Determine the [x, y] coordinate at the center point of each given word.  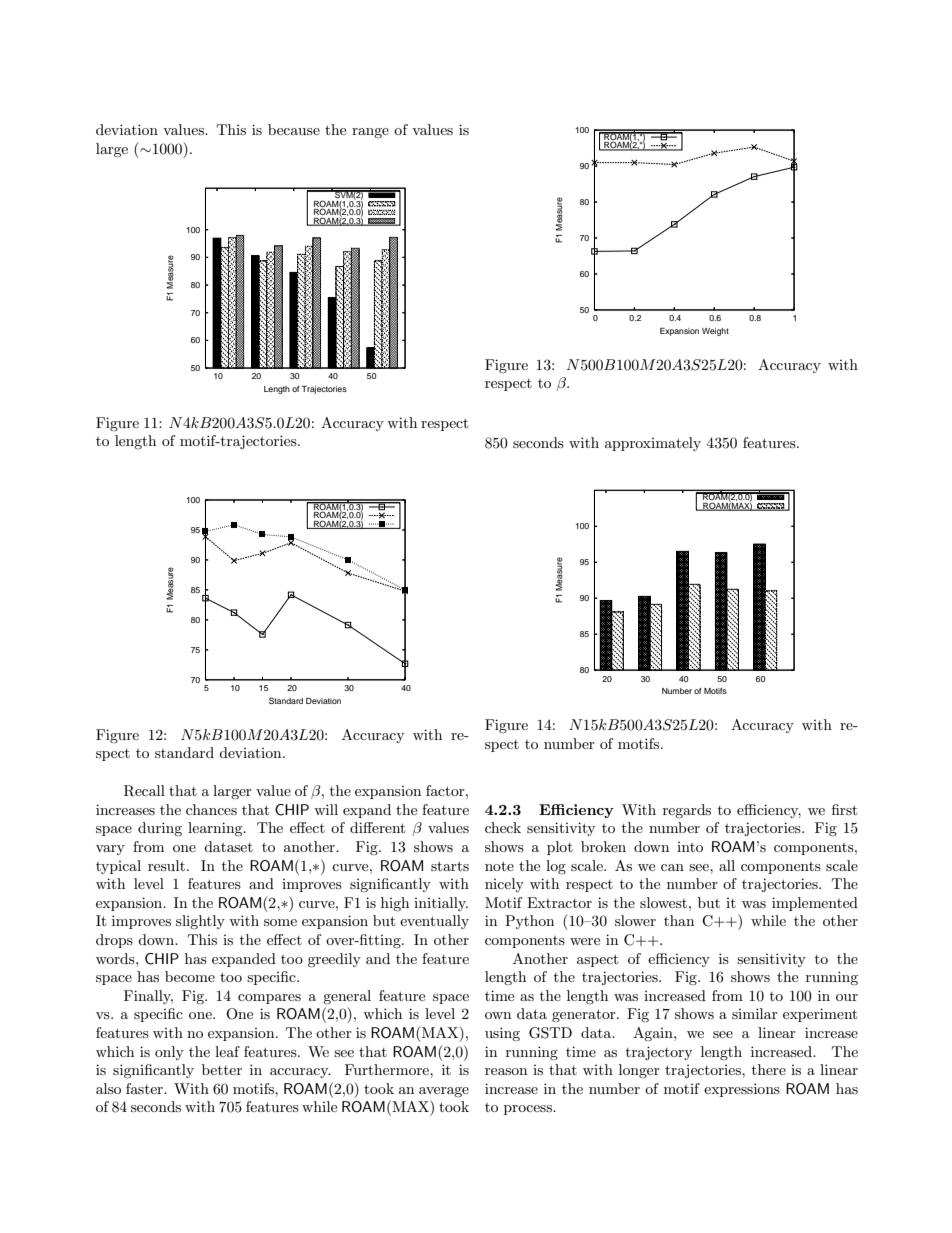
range [370, 133]
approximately [653, 444]
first [844, 809]
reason [506, 1071]
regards [687, 811]
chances [211, 809]
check [503, 827]
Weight [715, 332]
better [222, 1069]
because [294, 129]
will [326, 809]
